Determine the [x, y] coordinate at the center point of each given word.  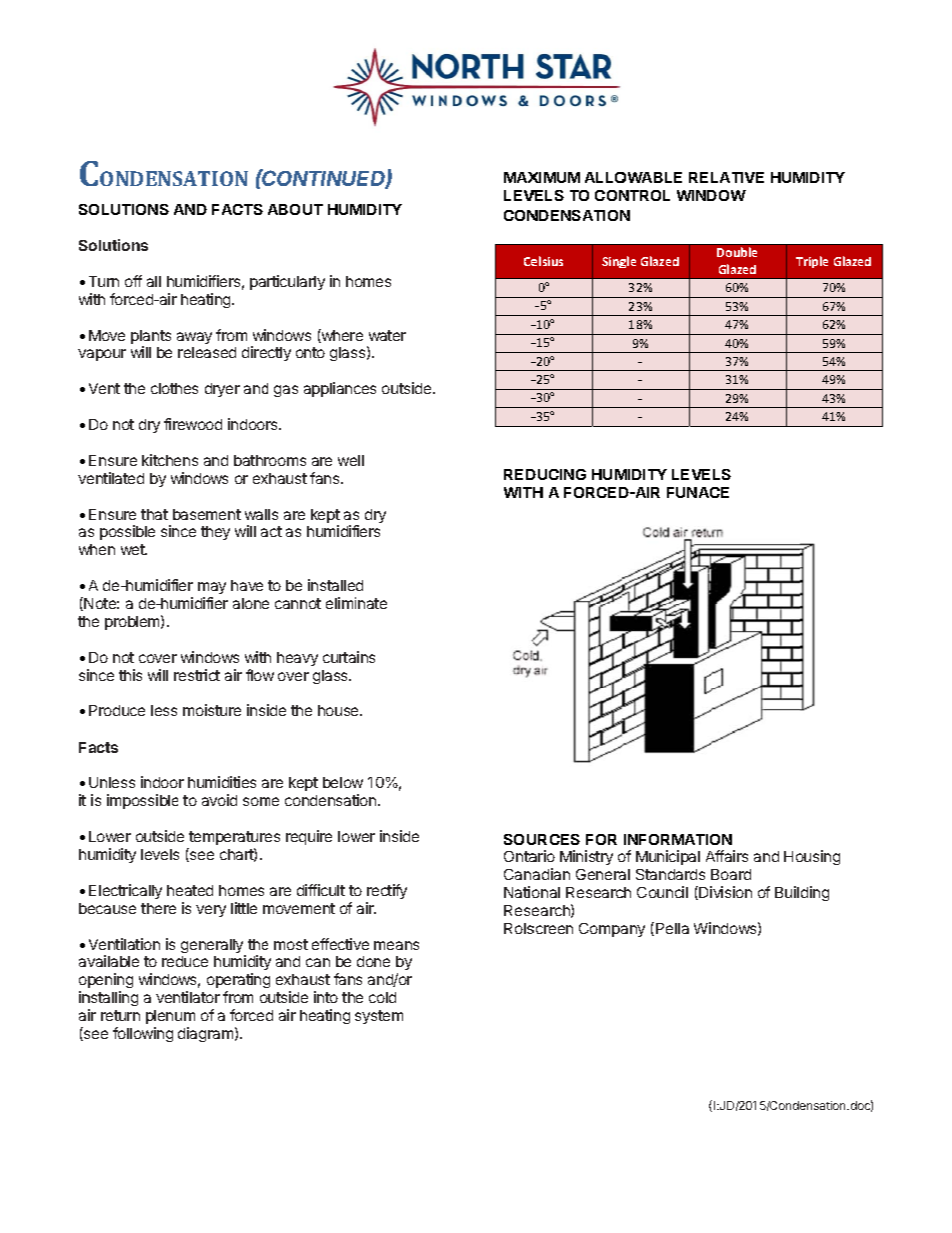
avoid [219, 800]
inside [399, 836]
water [387, 335]
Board [731, 874]
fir [171, 424]
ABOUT [295, 209]
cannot [298, 603]
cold [382, 997]
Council [662, 892]
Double [737, 252]
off [133, 281]
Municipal [668, 857]
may [212, 588]
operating [238, 982]
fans [326, 478]
